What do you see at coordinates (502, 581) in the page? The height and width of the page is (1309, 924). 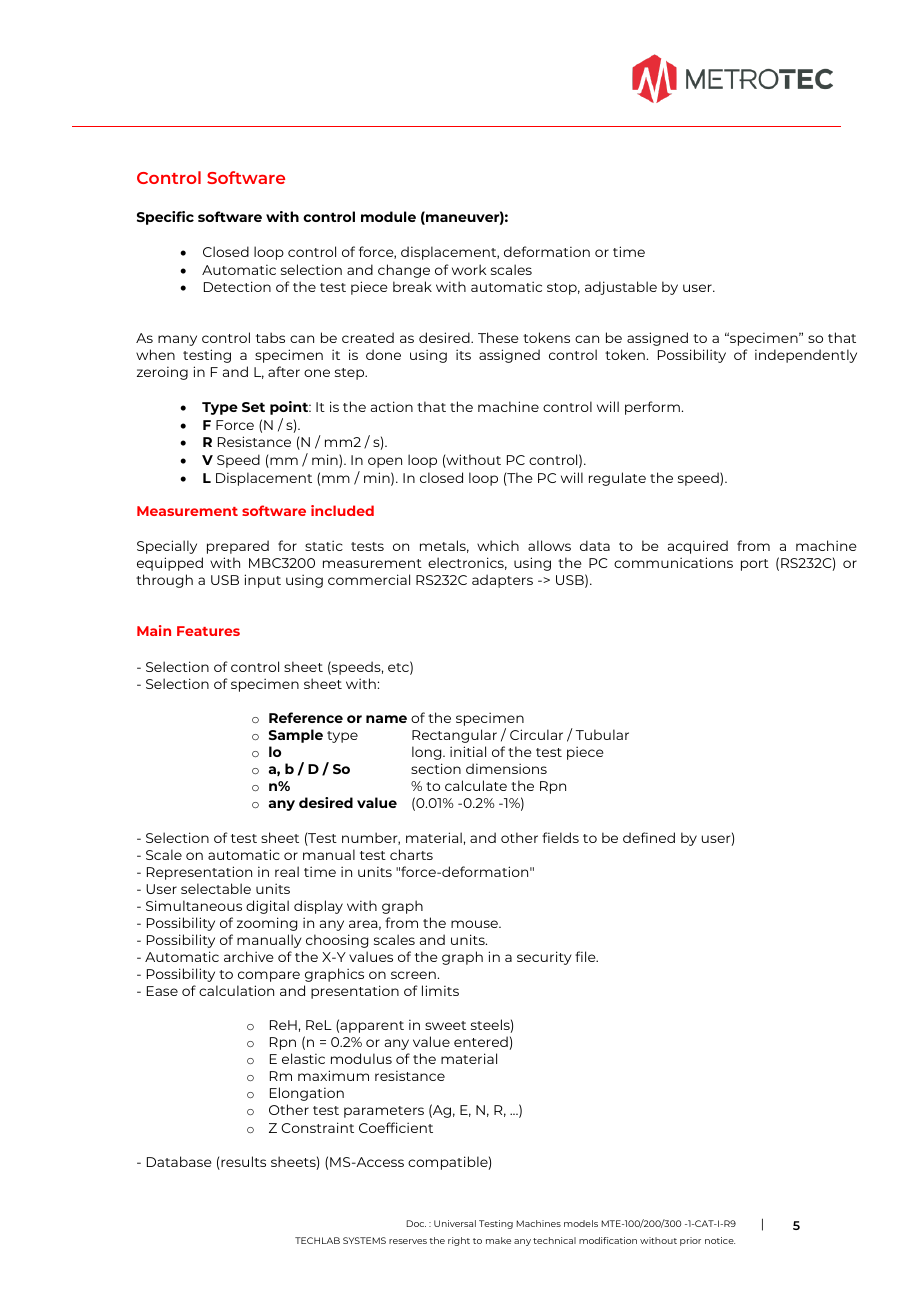 I see `adapters` at bounding box center [502, 581].
